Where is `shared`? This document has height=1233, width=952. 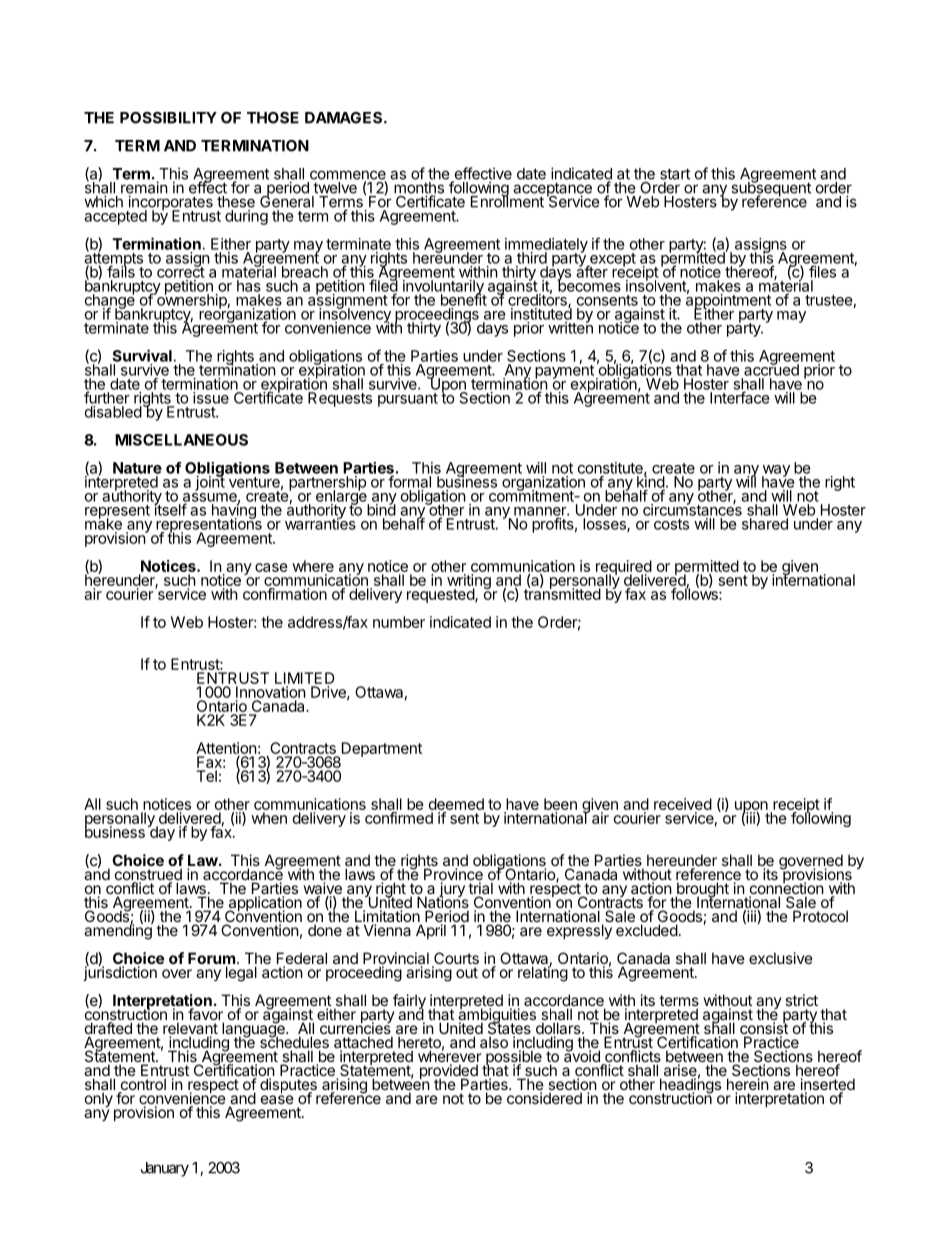
shared is located at coordinates (765, 524).
